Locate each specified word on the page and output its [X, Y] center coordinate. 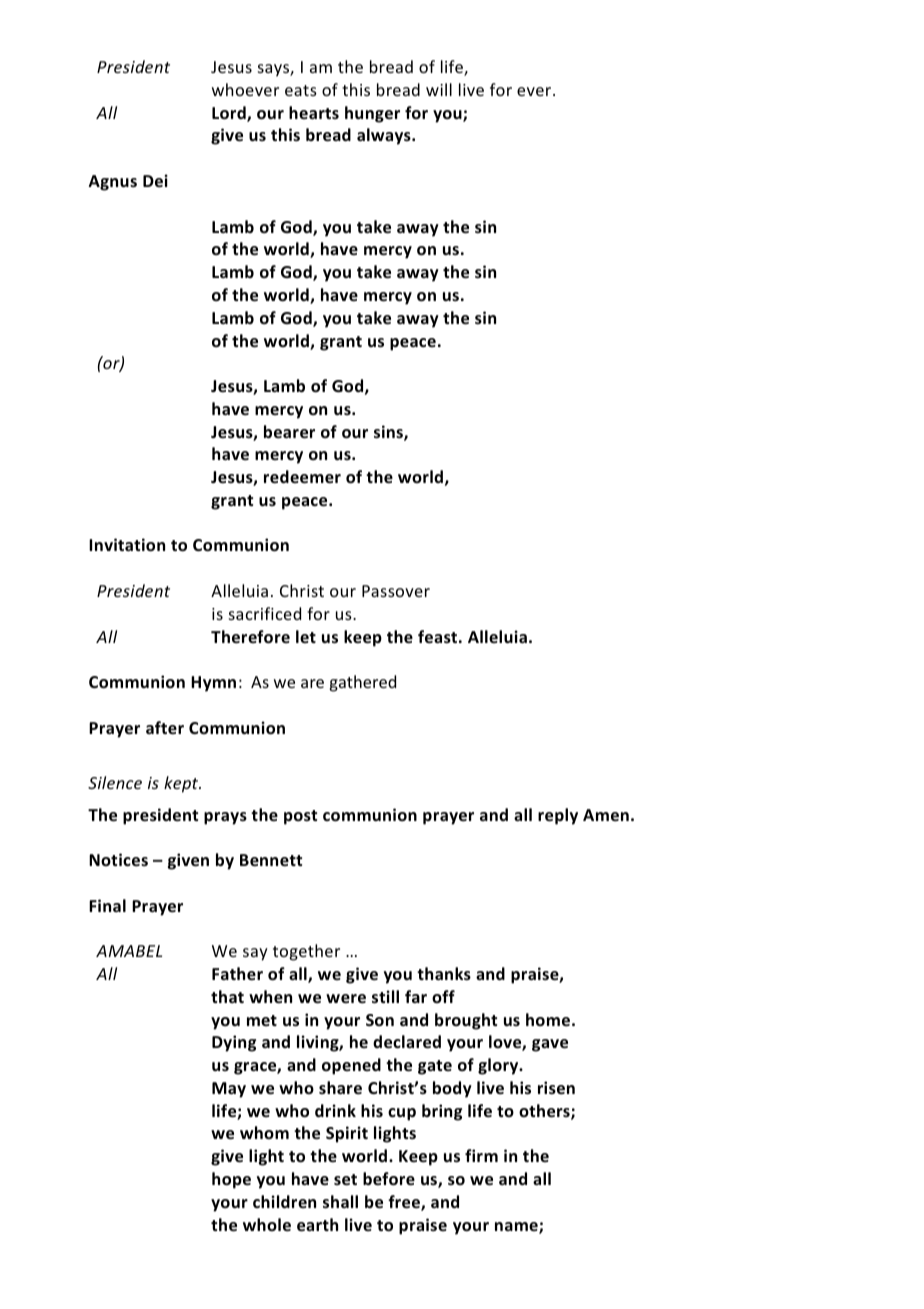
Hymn [213, 684]
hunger [372, 114]
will [439, 89]
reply [558, 816]
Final [107, 905]
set [345, 1180]
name [517, 1228]
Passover [396, 591]
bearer [289, 432]
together [306, 952]
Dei [155, 181]
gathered [362, 683]
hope [231, 1180]
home [548, 1020]
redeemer [302, 477]
